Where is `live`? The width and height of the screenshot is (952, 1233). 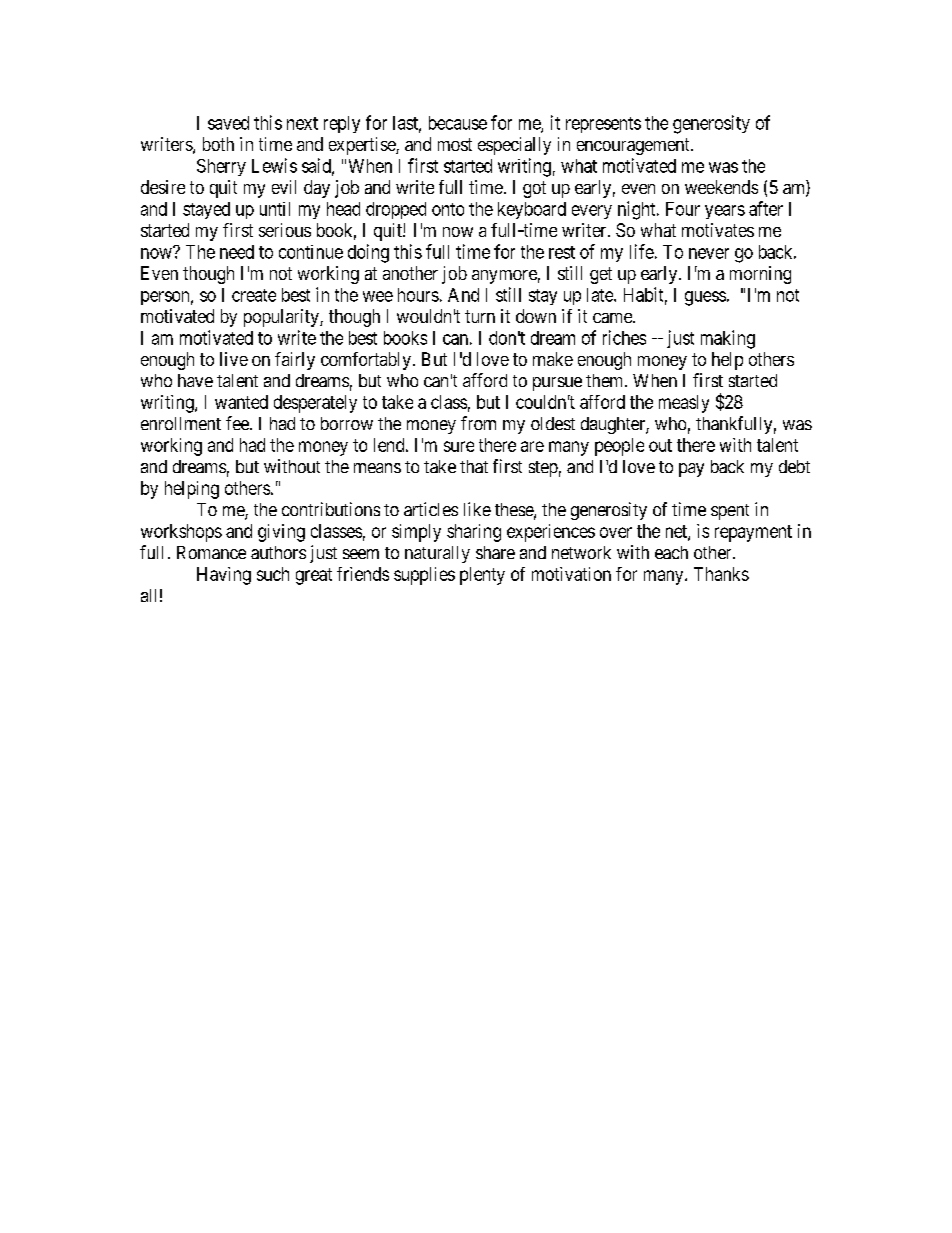
live is located at coordinates (234, 359).
